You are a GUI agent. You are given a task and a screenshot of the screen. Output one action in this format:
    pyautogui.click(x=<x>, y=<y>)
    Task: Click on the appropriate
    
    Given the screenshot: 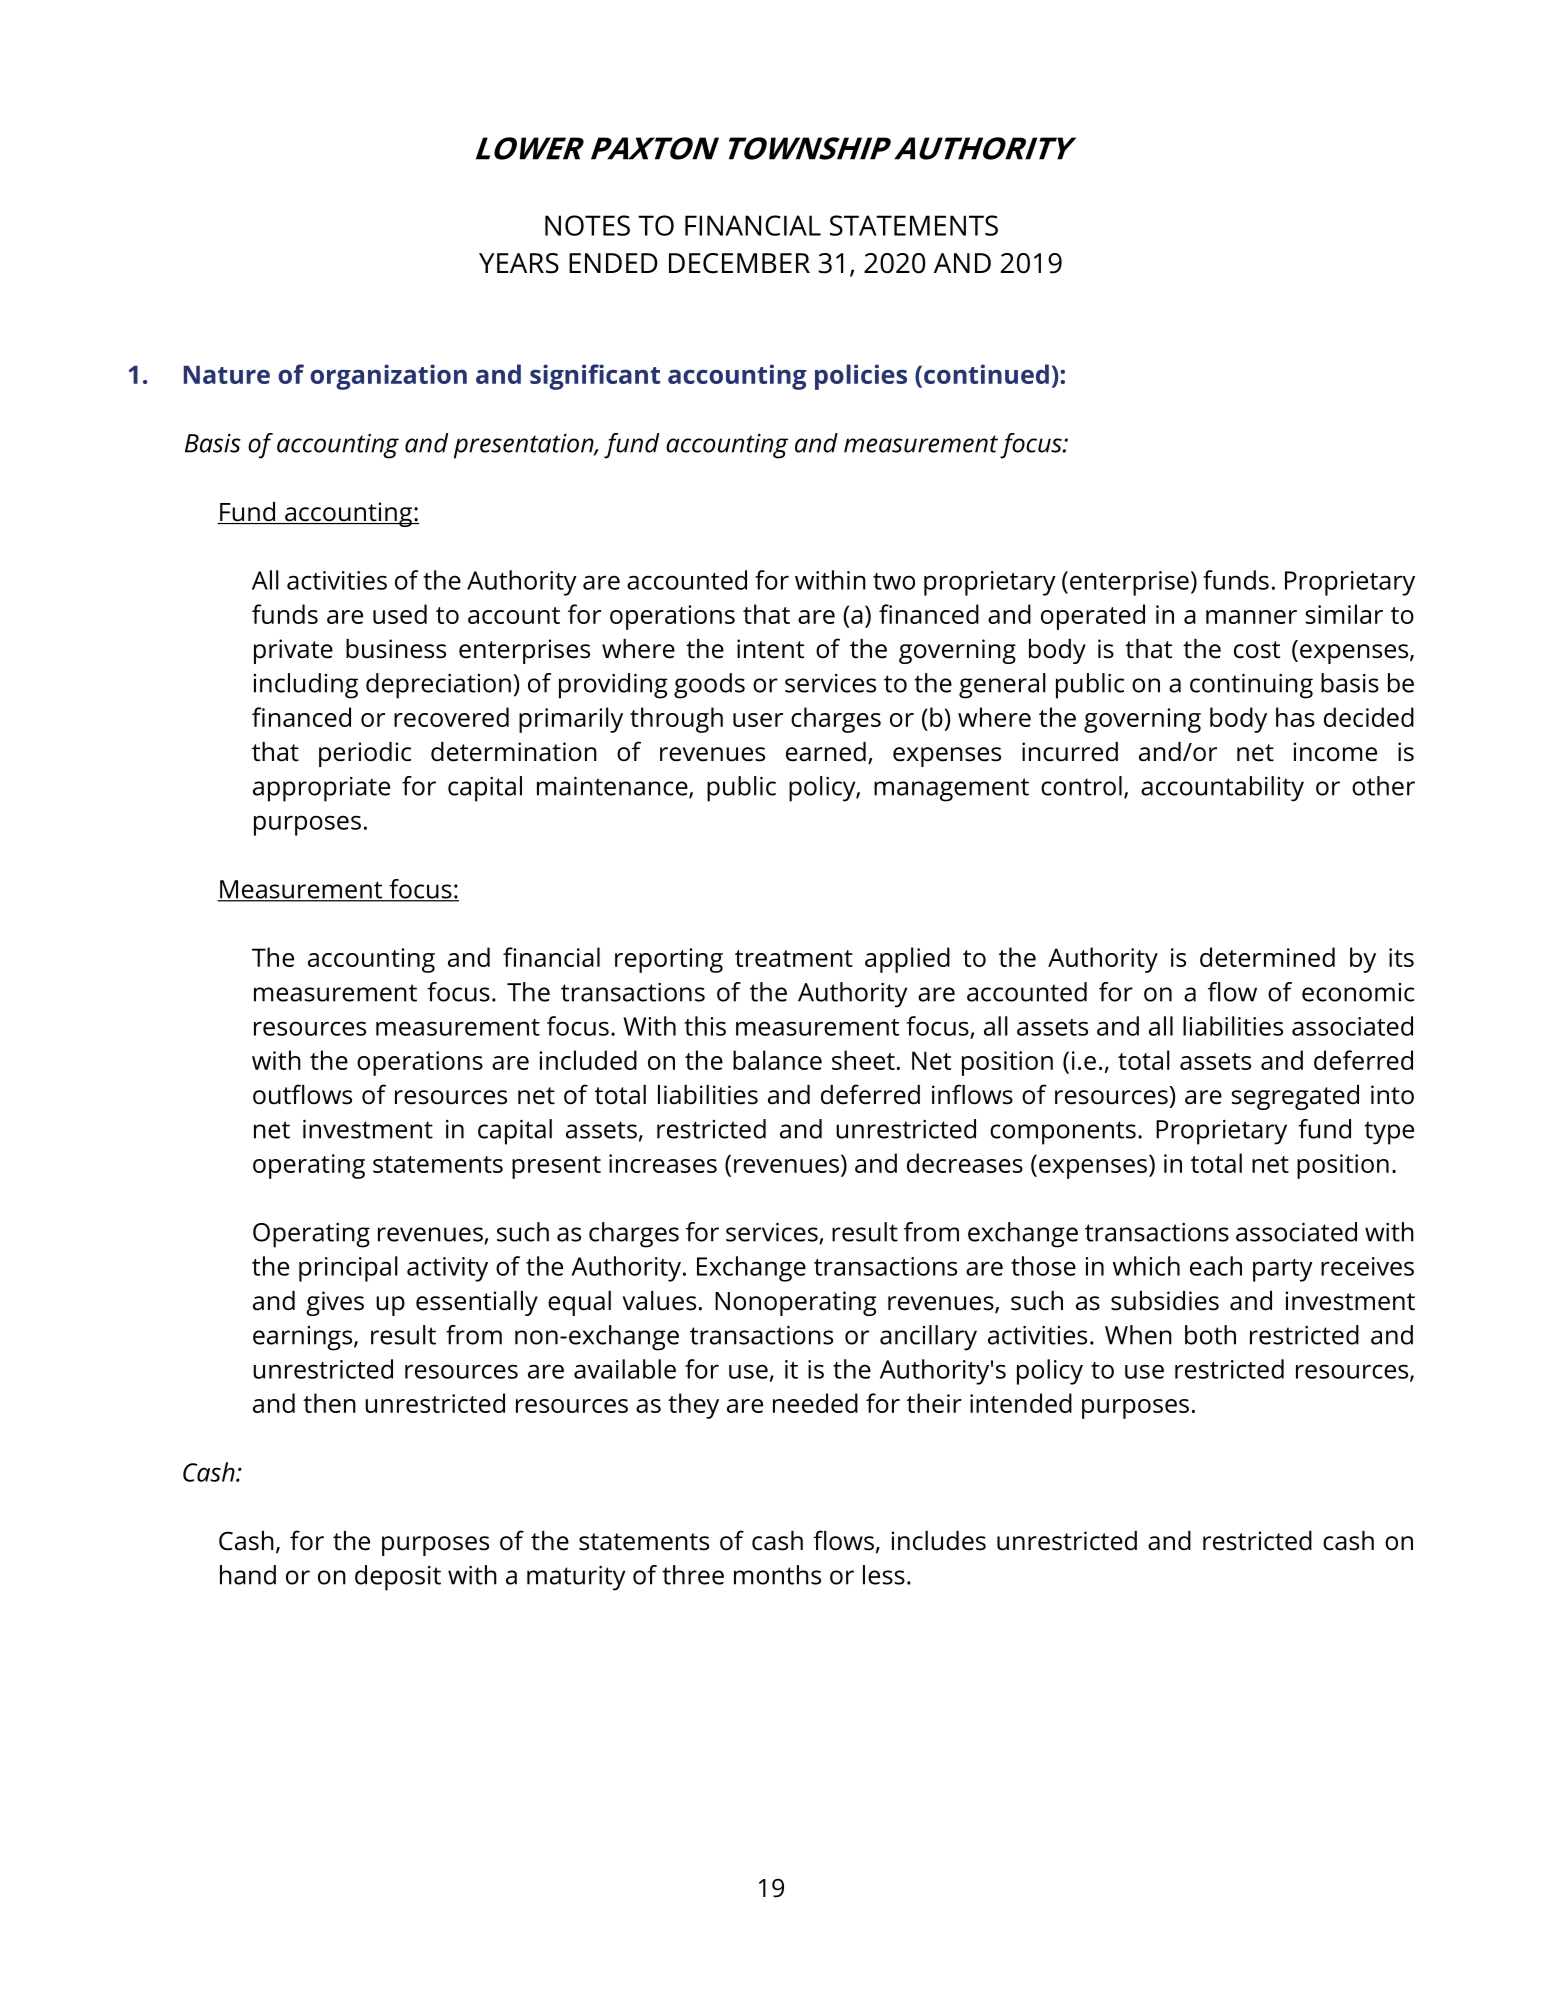 What is the action you would take?
    pyautogui.click(x=321, y=789)
